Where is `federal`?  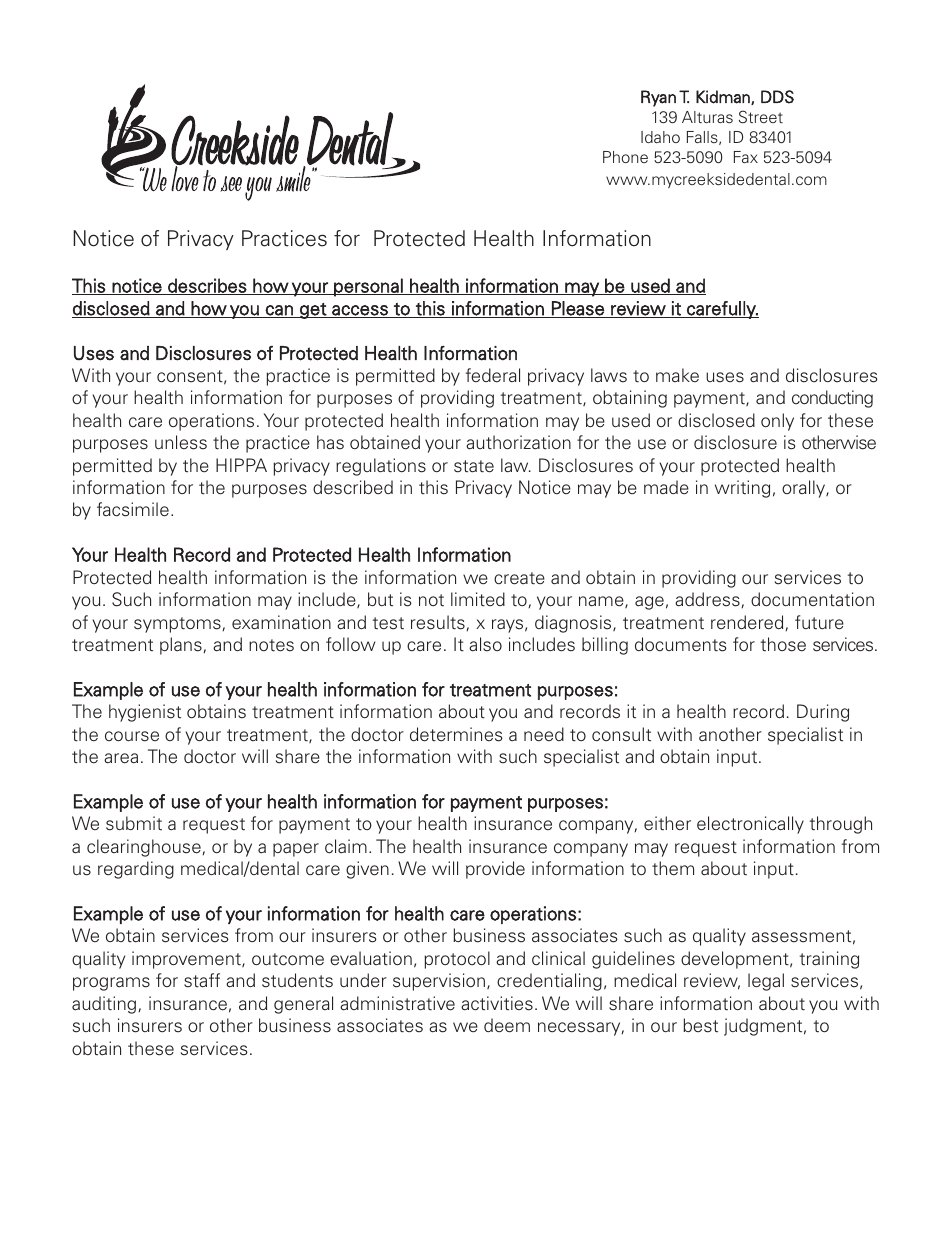 federal is located at coordinates (493, 375).
